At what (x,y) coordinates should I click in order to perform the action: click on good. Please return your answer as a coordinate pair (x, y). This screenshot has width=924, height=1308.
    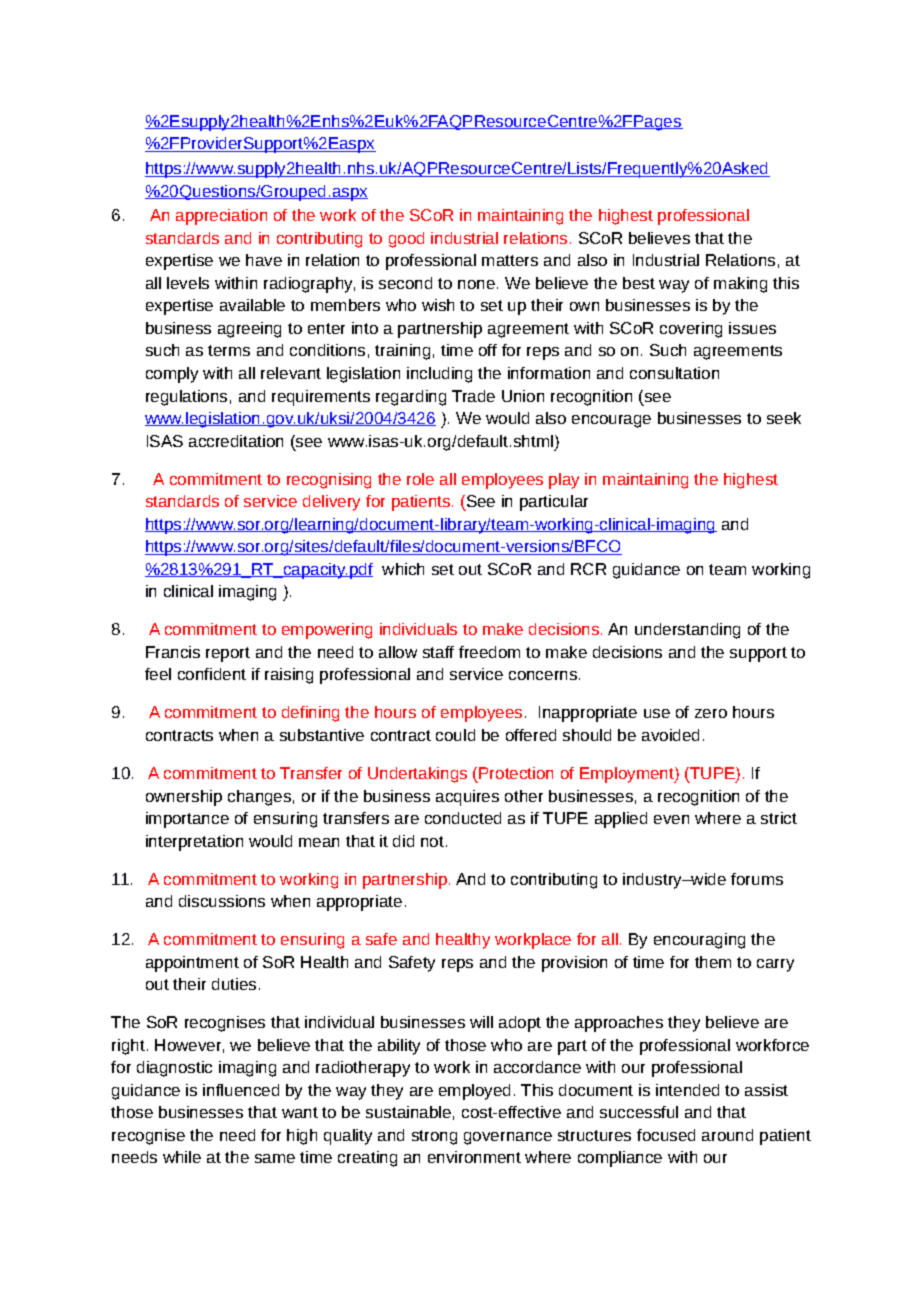
    Looking at the image, I should click on (406, 240).
